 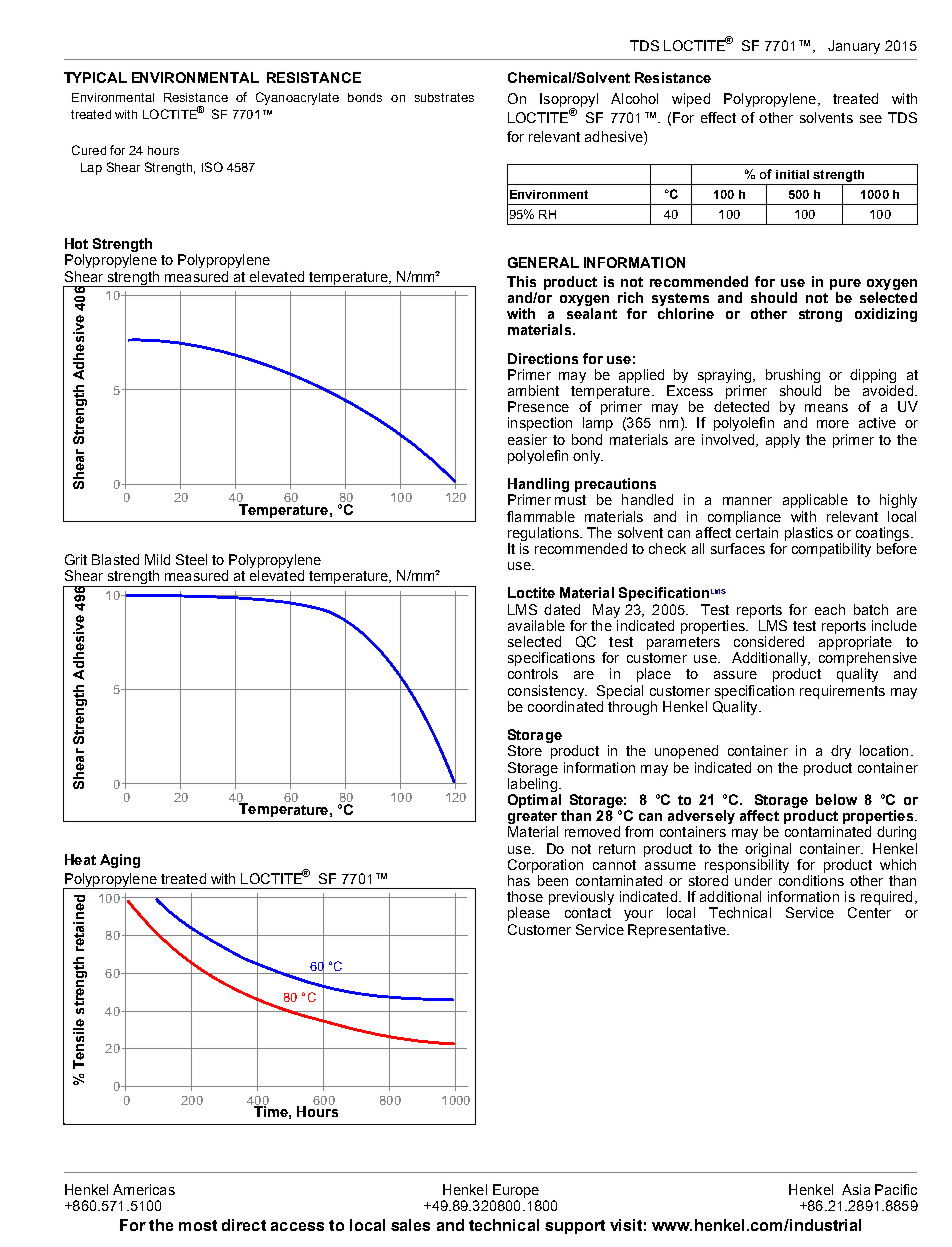 What do you see at coordinates (144, 1189) in the image?
I see `Americas` at bounding box center [144, 1189].
